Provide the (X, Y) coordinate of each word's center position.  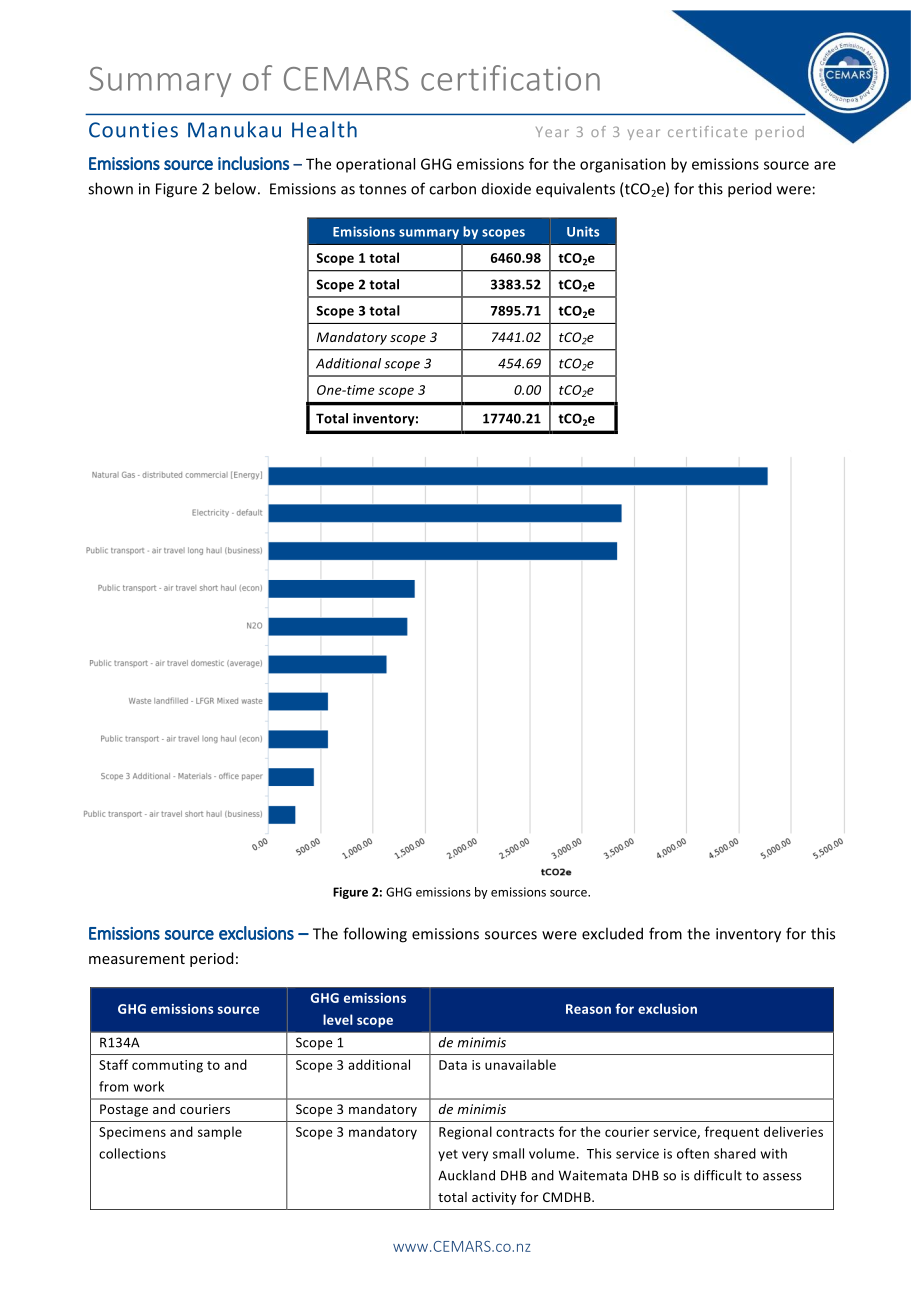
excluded (612, 933)
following (375, 935)
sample (220, 1133)
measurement (137, 959)
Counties (133, 130)
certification (510, 78)
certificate (707, 131)
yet (448, 1155)
